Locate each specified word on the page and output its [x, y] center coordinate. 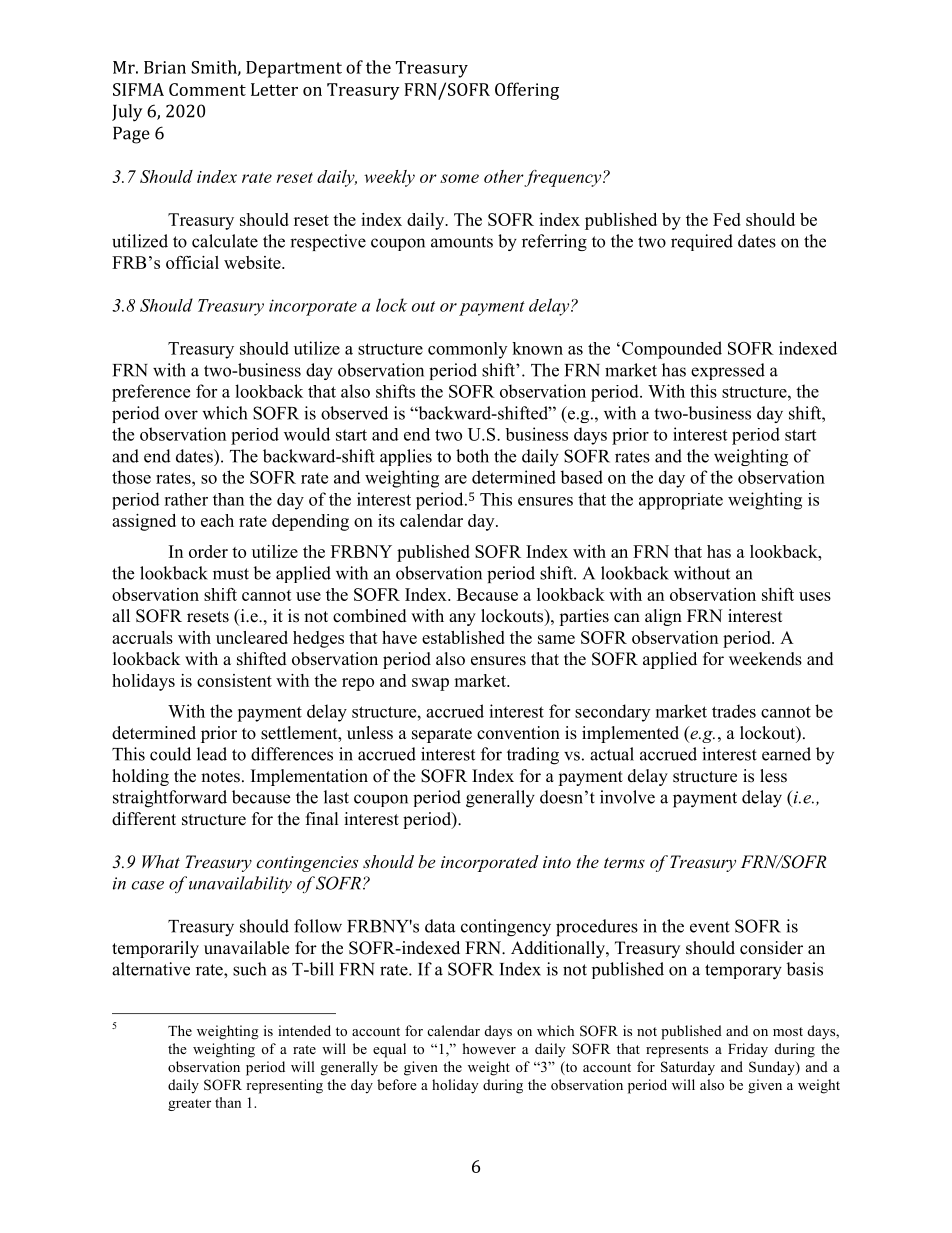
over [181, 415]
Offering [527, 91]
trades [734, 711]
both [472, 456]
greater [189, 1105]
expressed [728, 371]
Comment [207, 89]
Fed [727, 219]
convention [518, 733]
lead [212, 754]
